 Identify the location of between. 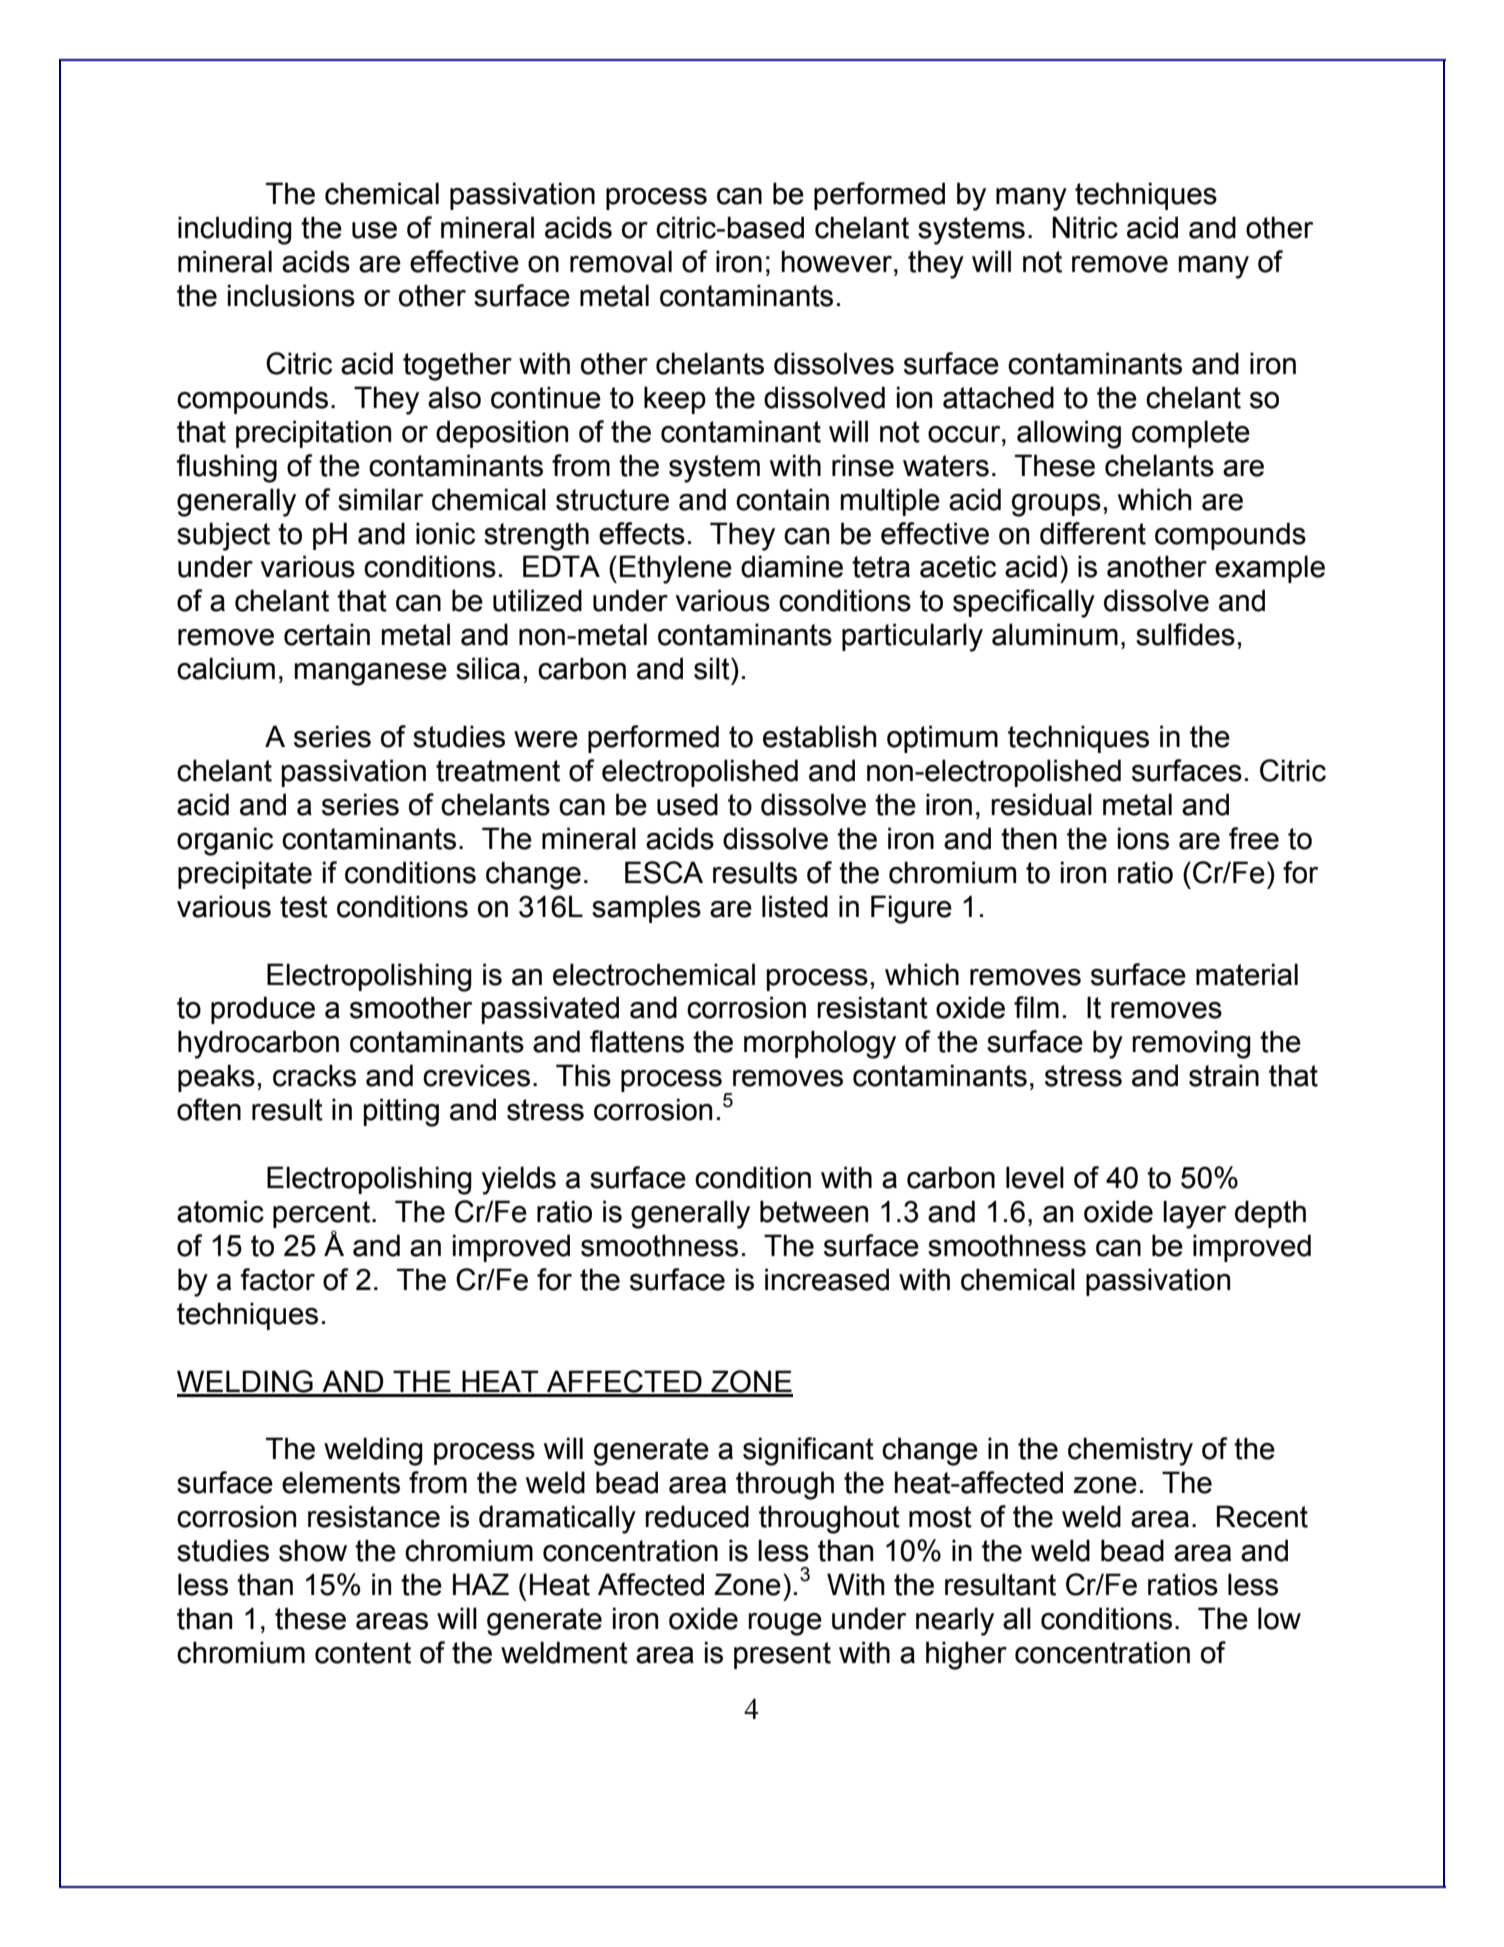
(814, 1211).
